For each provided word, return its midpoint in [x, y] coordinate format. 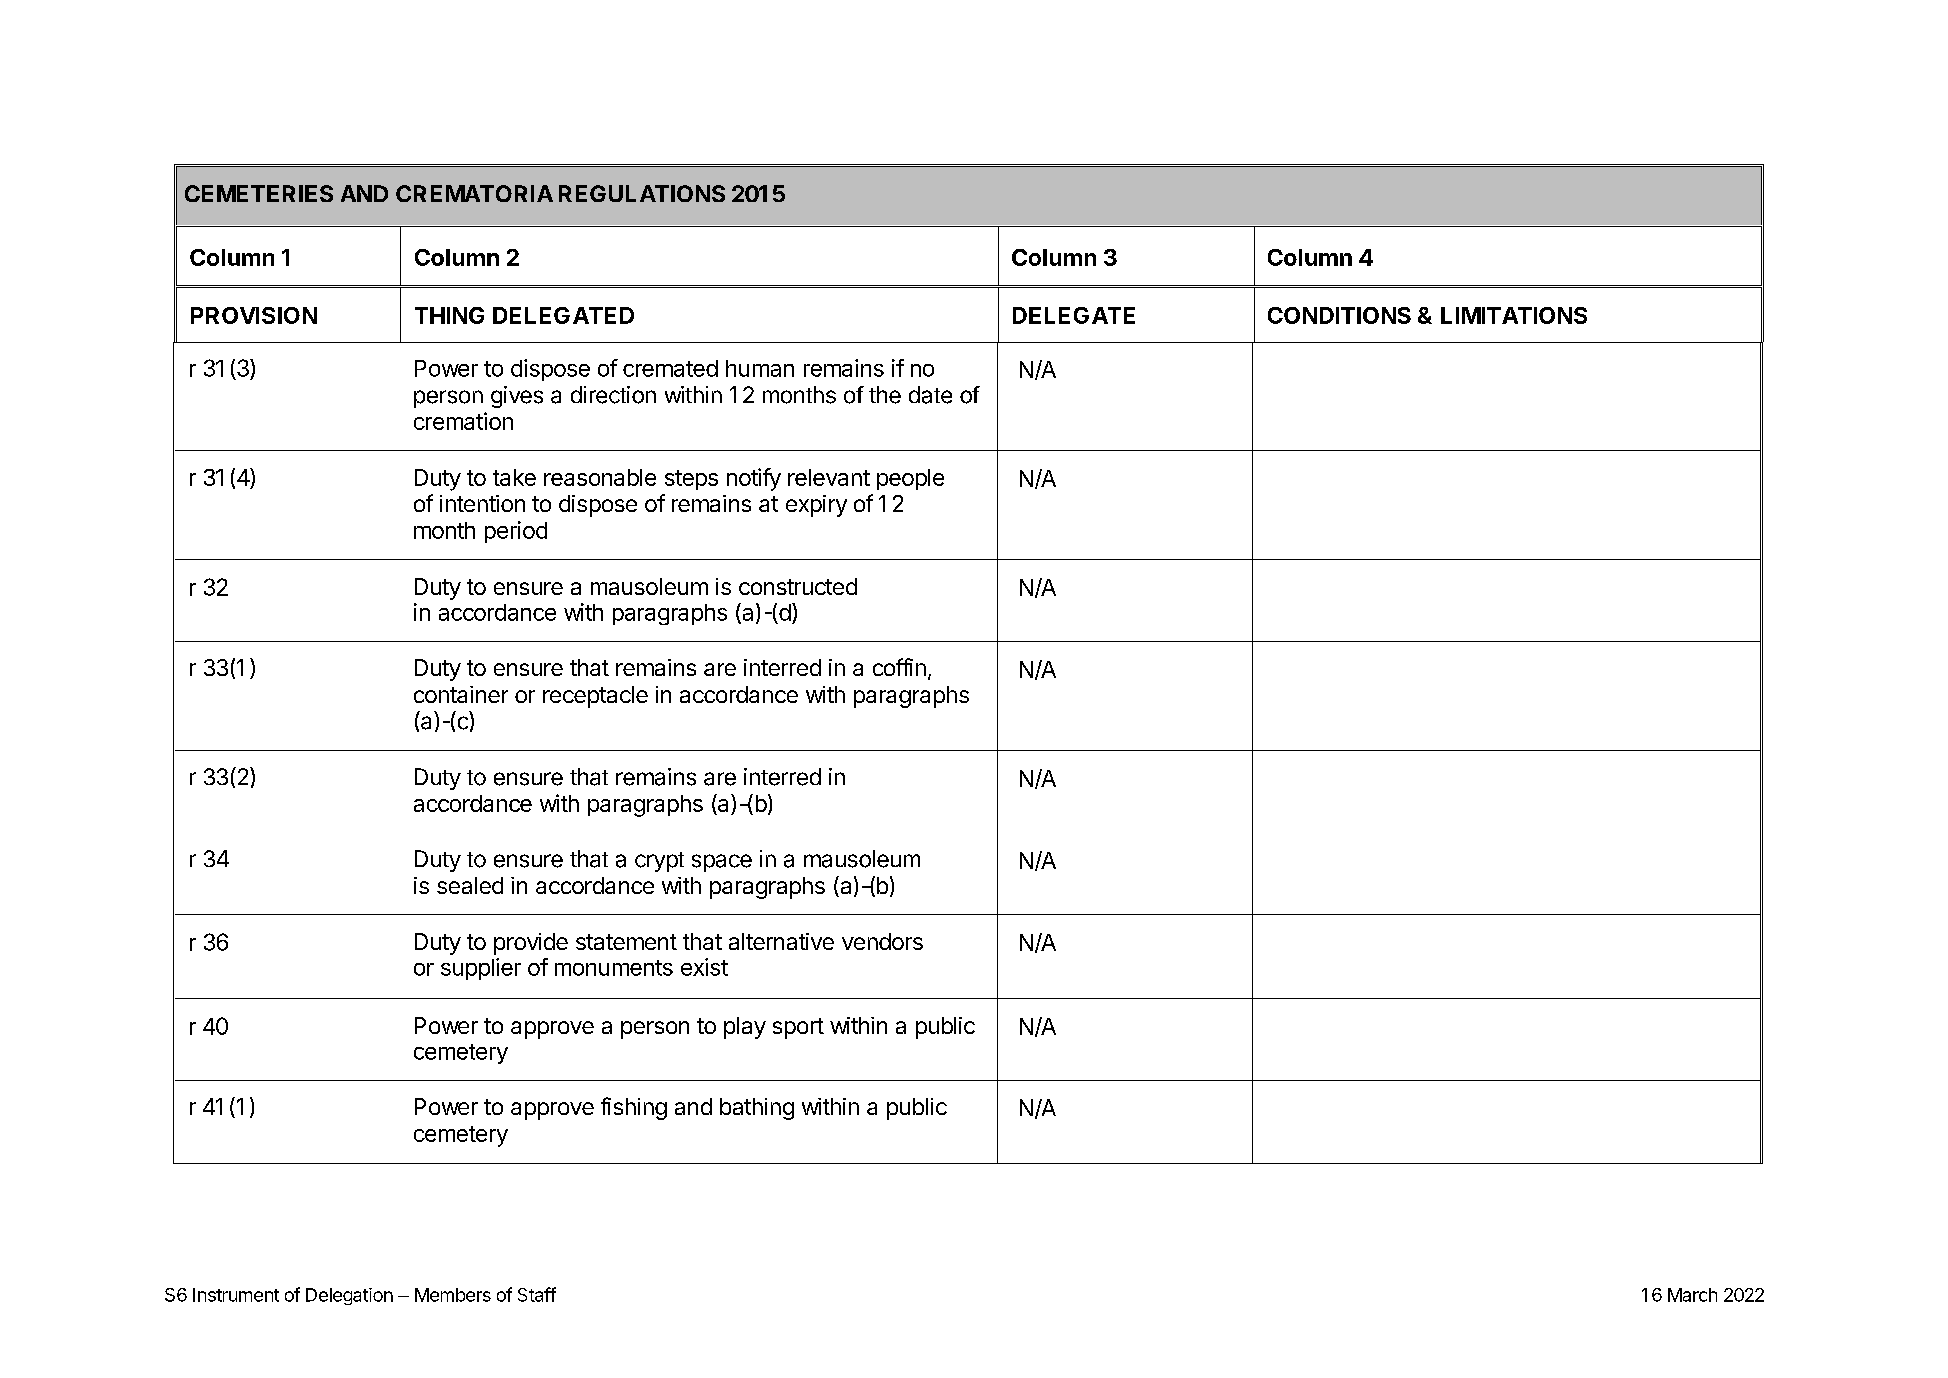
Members [453, 1295]
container [461, 694]
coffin [899, 667]
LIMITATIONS [1514, 315]
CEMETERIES [259, 193]
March [1692, 1295]
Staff [537, 1294]
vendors [882, 941]
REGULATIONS [642, 193]
